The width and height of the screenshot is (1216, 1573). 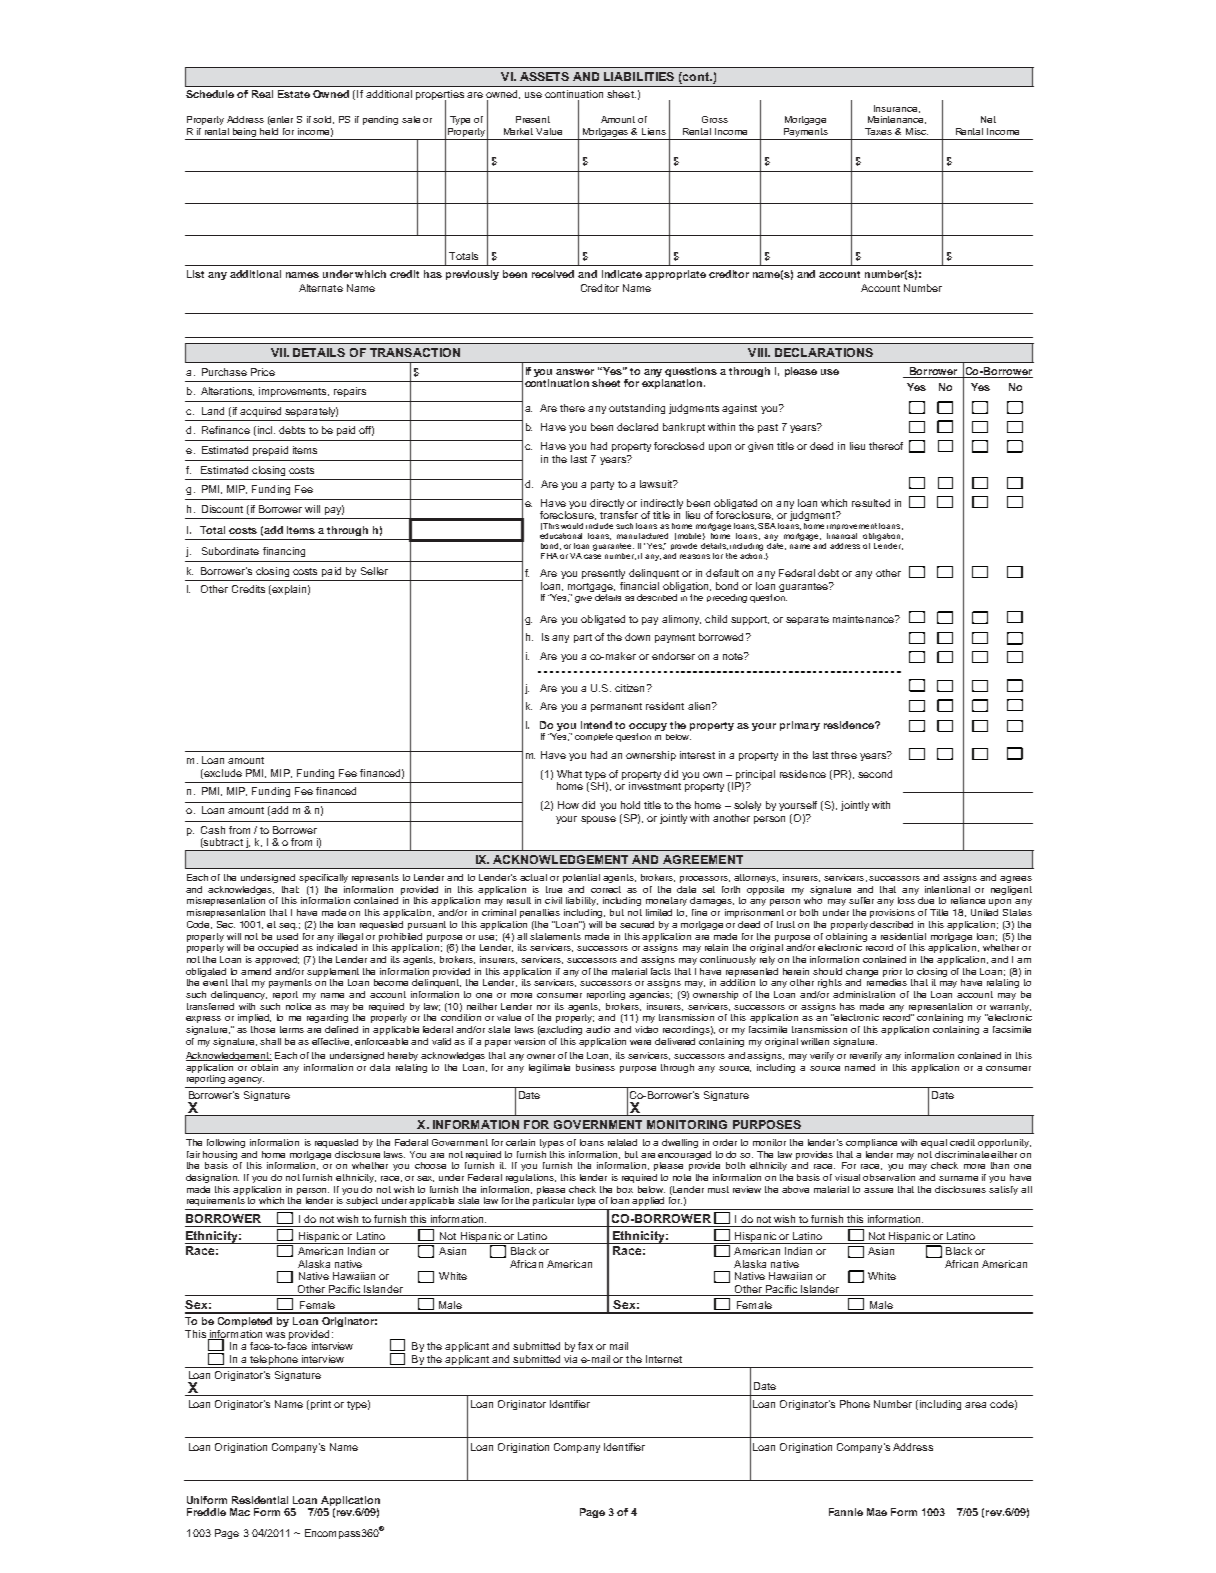 I want to click on Liens, so click(x=654, y=131).
